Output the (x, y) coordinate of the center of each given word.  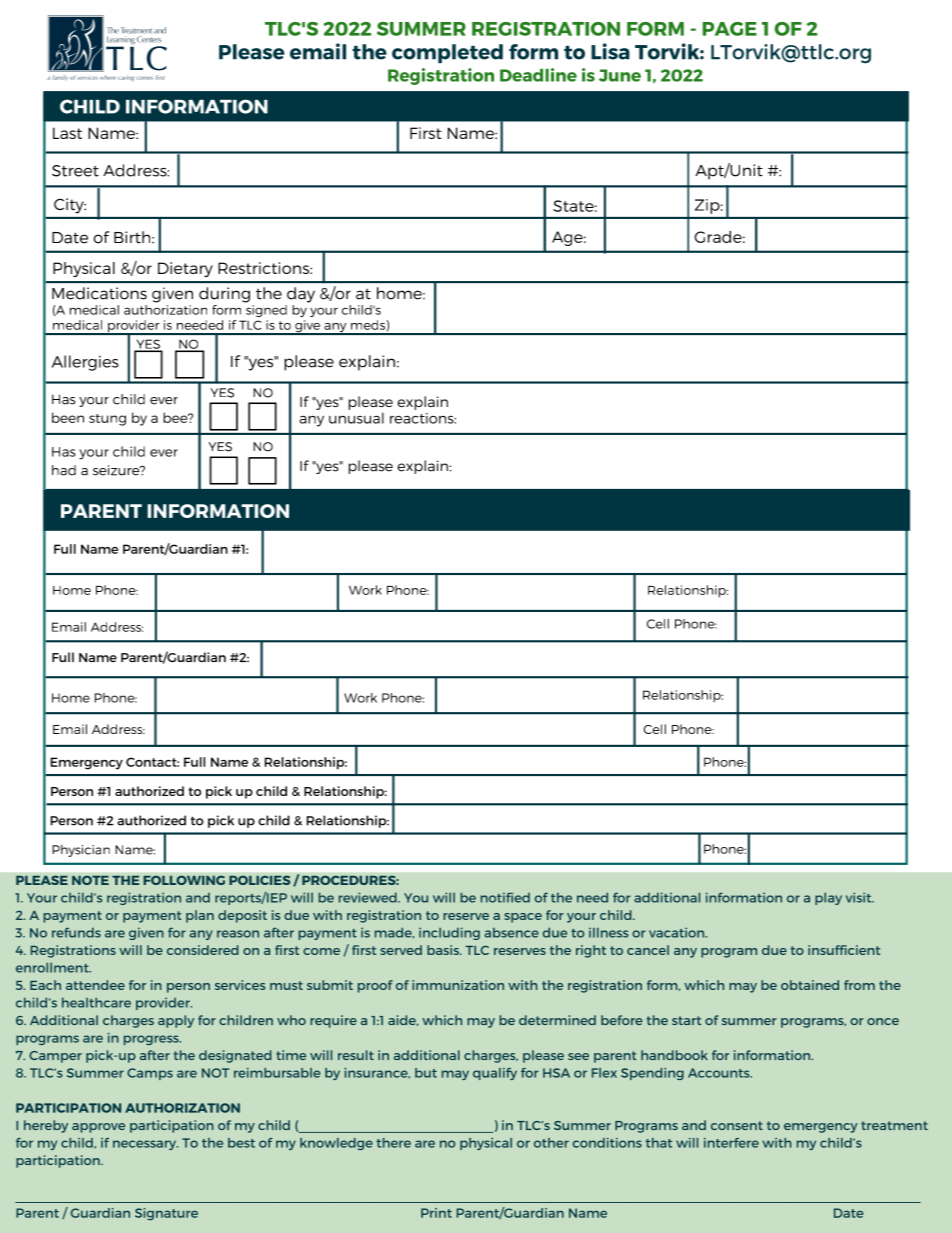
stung (107, 420)
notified (505, 897)
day (301, 295)
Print (436, 1213)
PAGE (729, 29)
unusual (356, 418)
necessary (145, 1145)
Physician (81, 851)
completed (447, 53)
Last (67, 133)
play (828, 898)
